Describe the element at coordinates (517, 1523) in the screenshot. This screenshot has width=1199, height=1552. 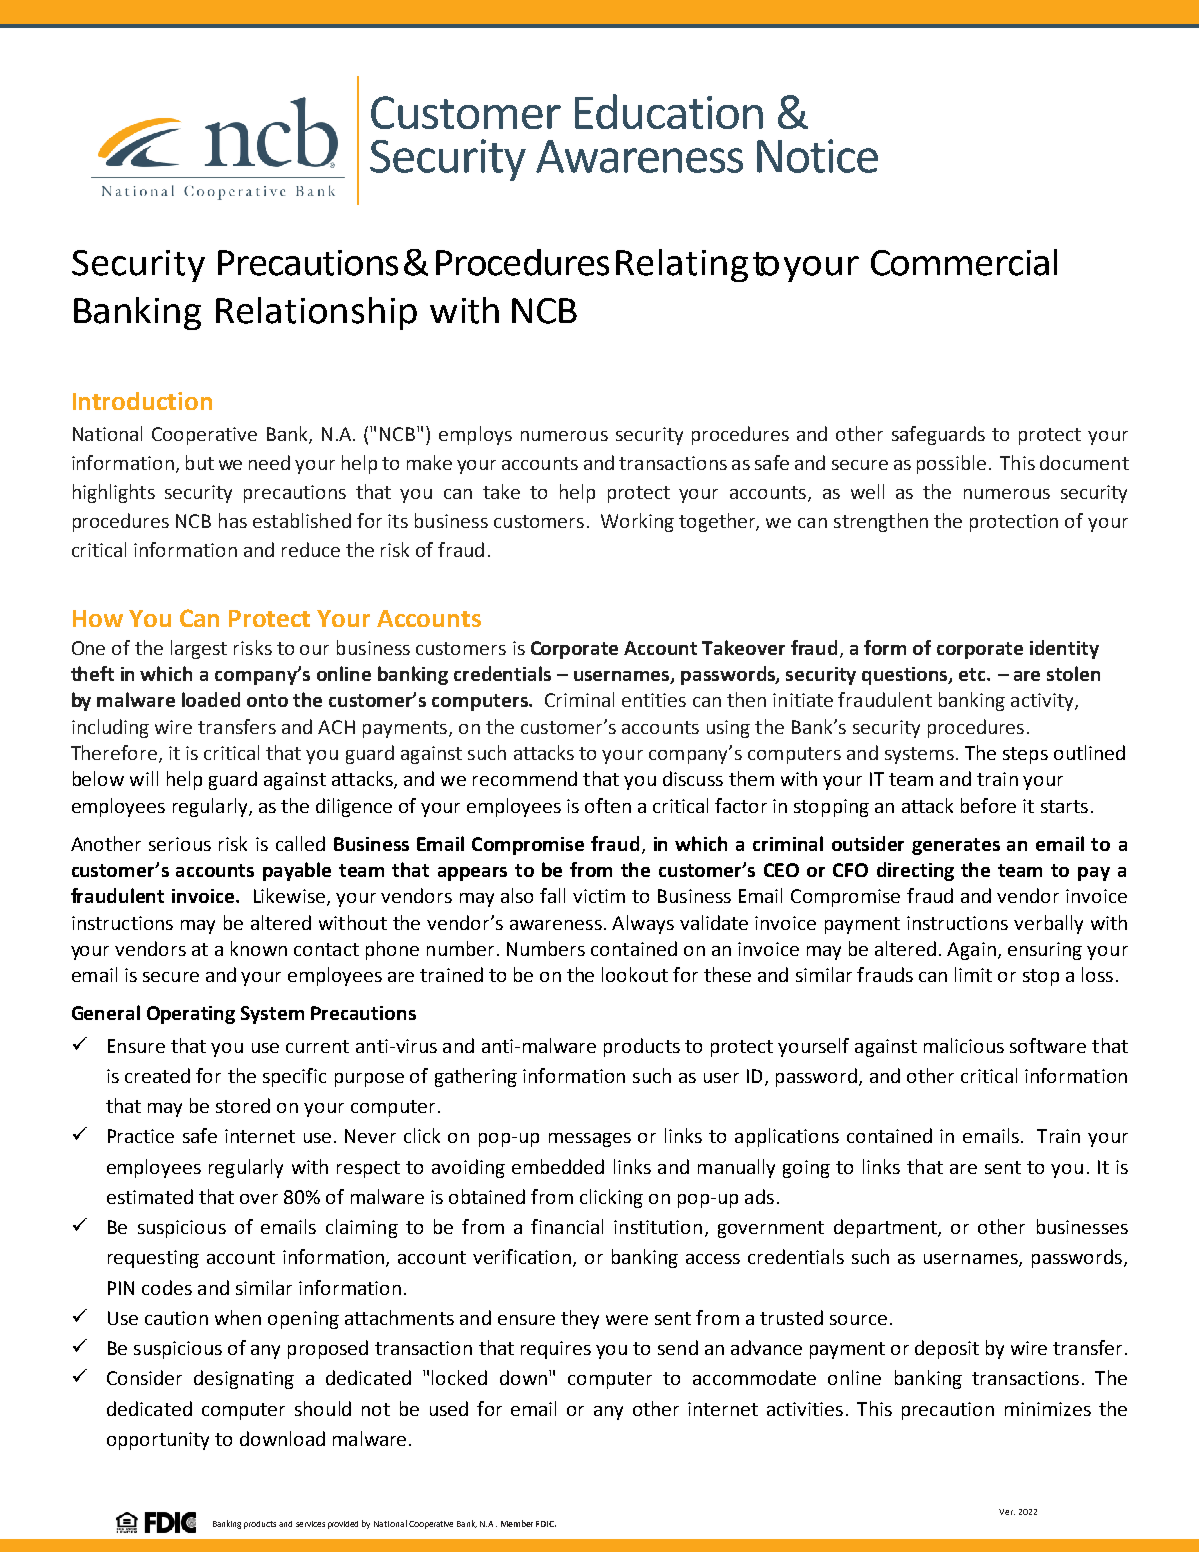
I see `Member` at that location.
